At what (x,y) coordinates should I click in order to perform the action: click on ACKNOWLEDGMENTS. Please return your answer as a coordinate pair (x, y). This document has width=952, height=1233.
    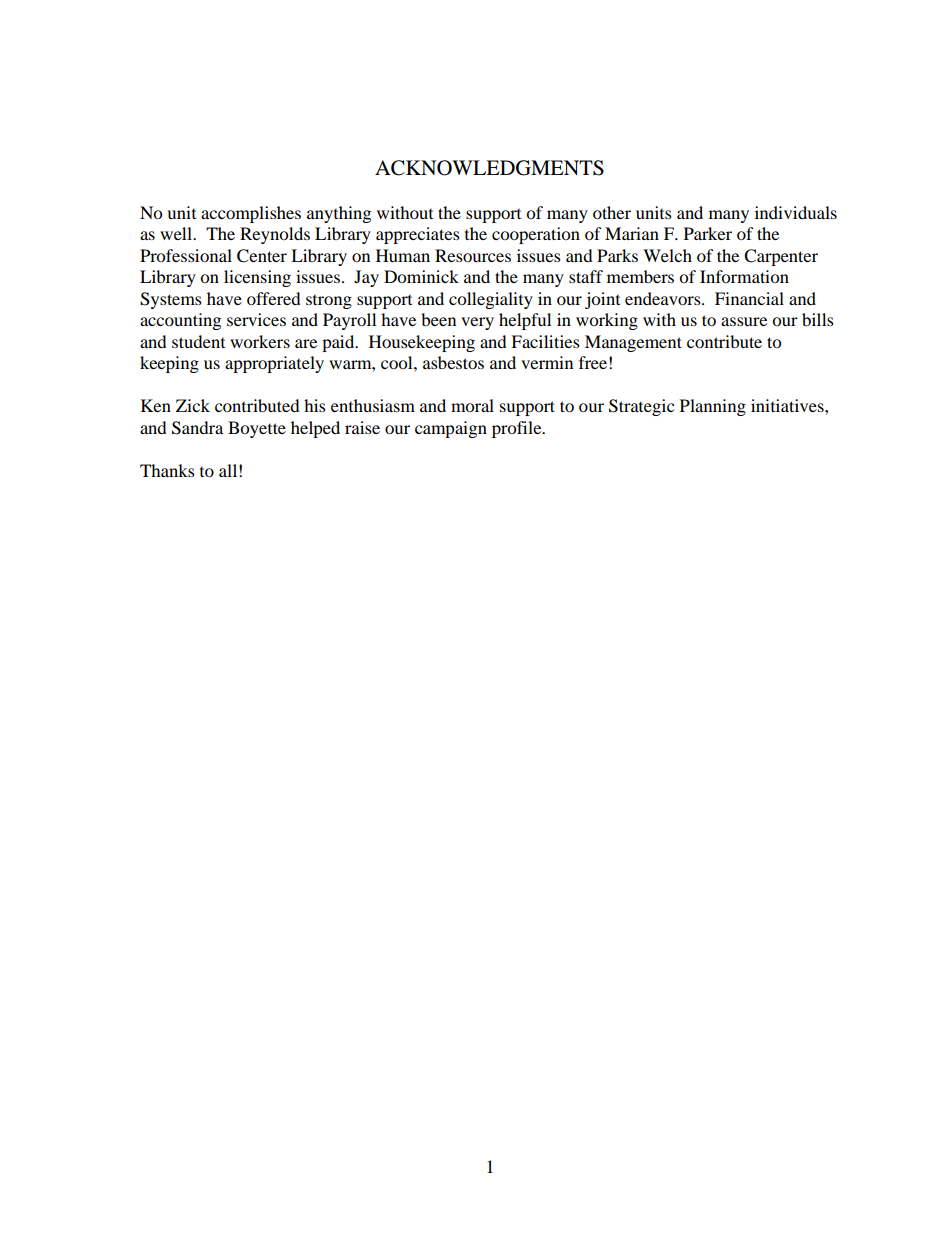
    Looking at the image, I should click on (489, 168).
